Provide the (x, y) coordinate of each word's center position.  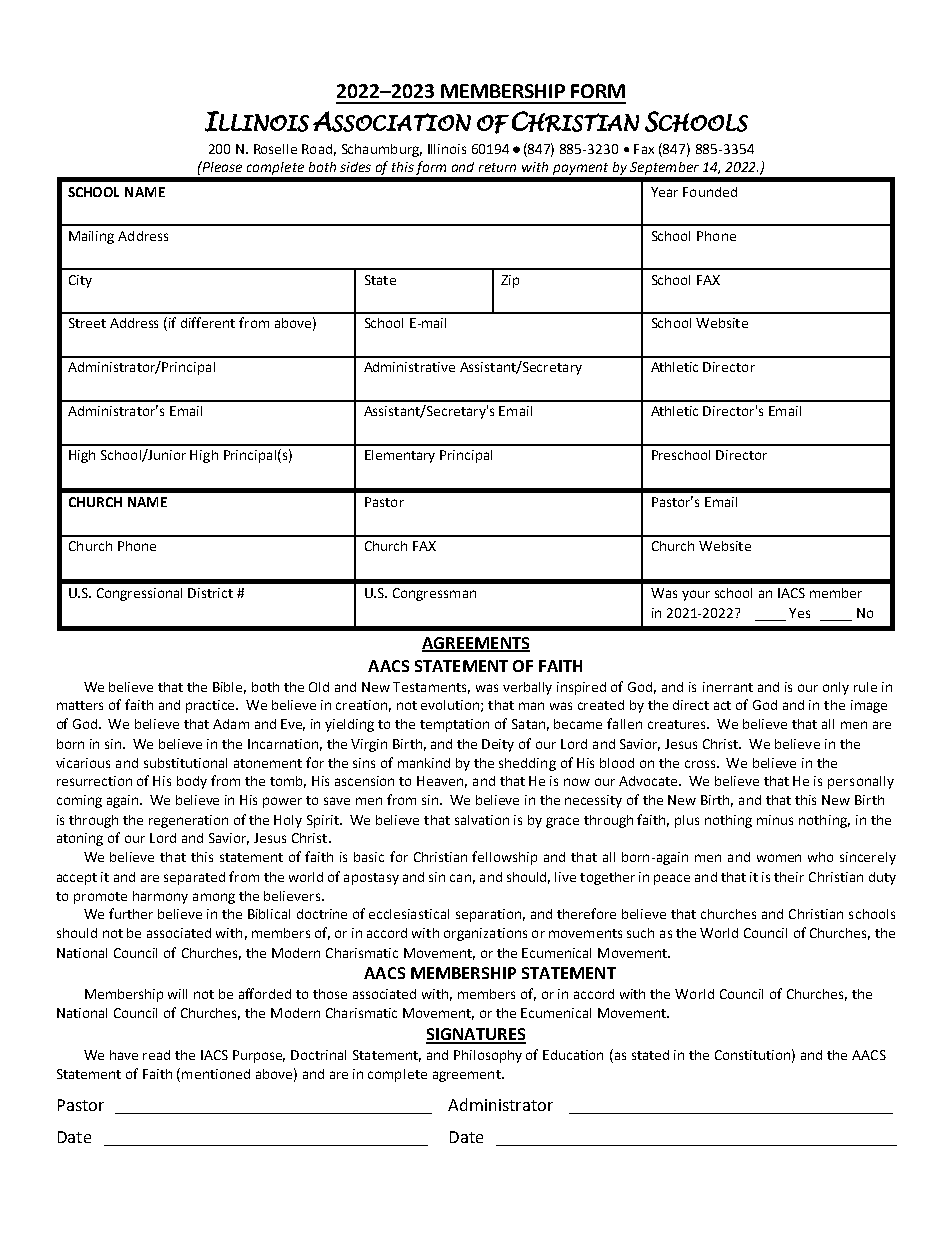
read (156, 1055)
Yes (799, 613)
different (208, 322)
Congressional (139, 594)
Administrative (409, 367)
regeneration (188, 821)
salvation (482, 820)
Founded (710, 192)
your (696, 595)
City (80, 281)
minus (775, 820)
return (497, 167)
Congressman (434, 594)
